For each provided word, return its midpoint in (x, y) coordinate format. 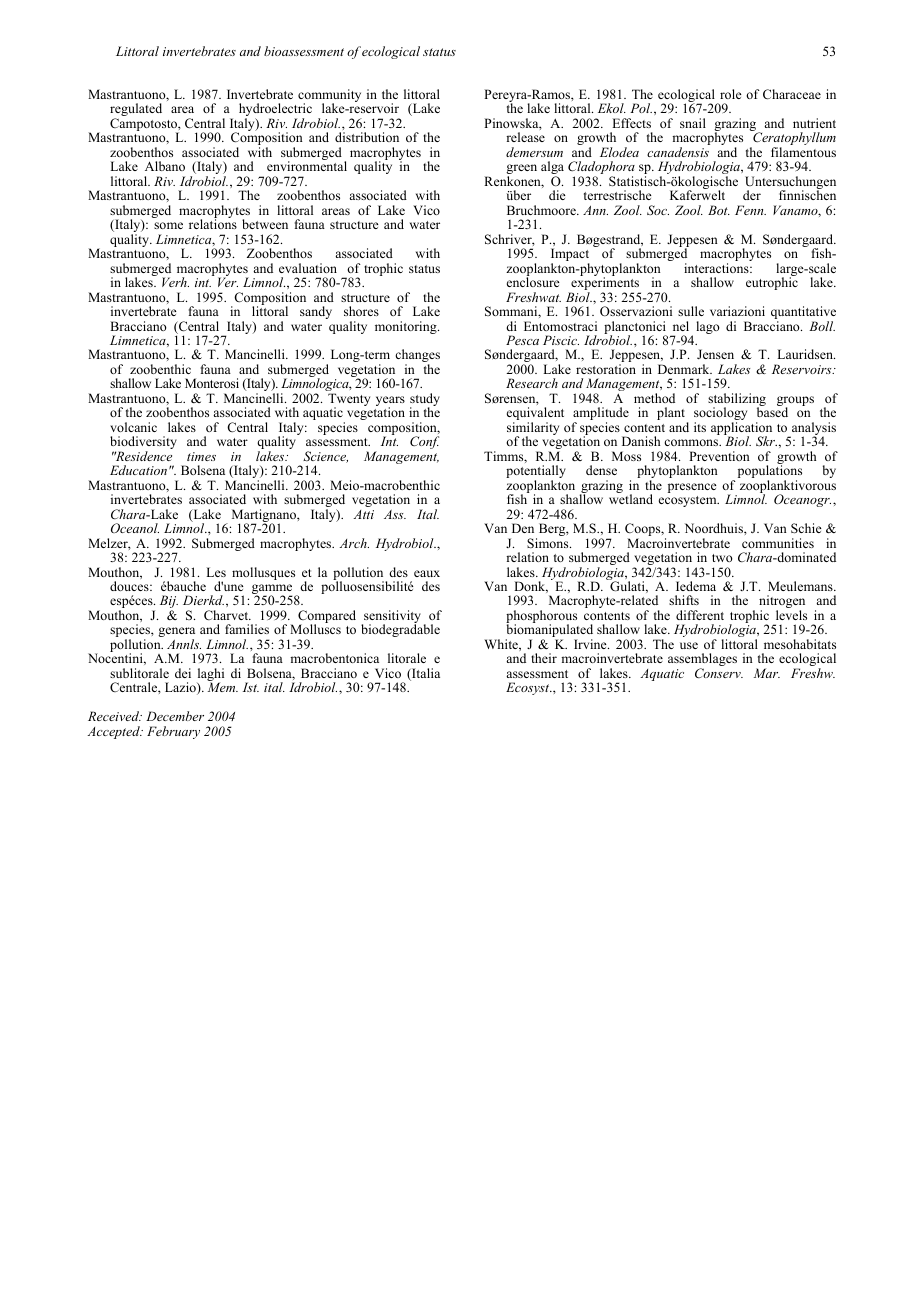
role (731, 94)
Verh (175, 282)
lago (708, 327)
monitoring (407, 327)
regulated (136, 111)
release (525, 137)
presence (692, 488)
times (201, 456)
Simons (549, 543)
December (175, 716)
